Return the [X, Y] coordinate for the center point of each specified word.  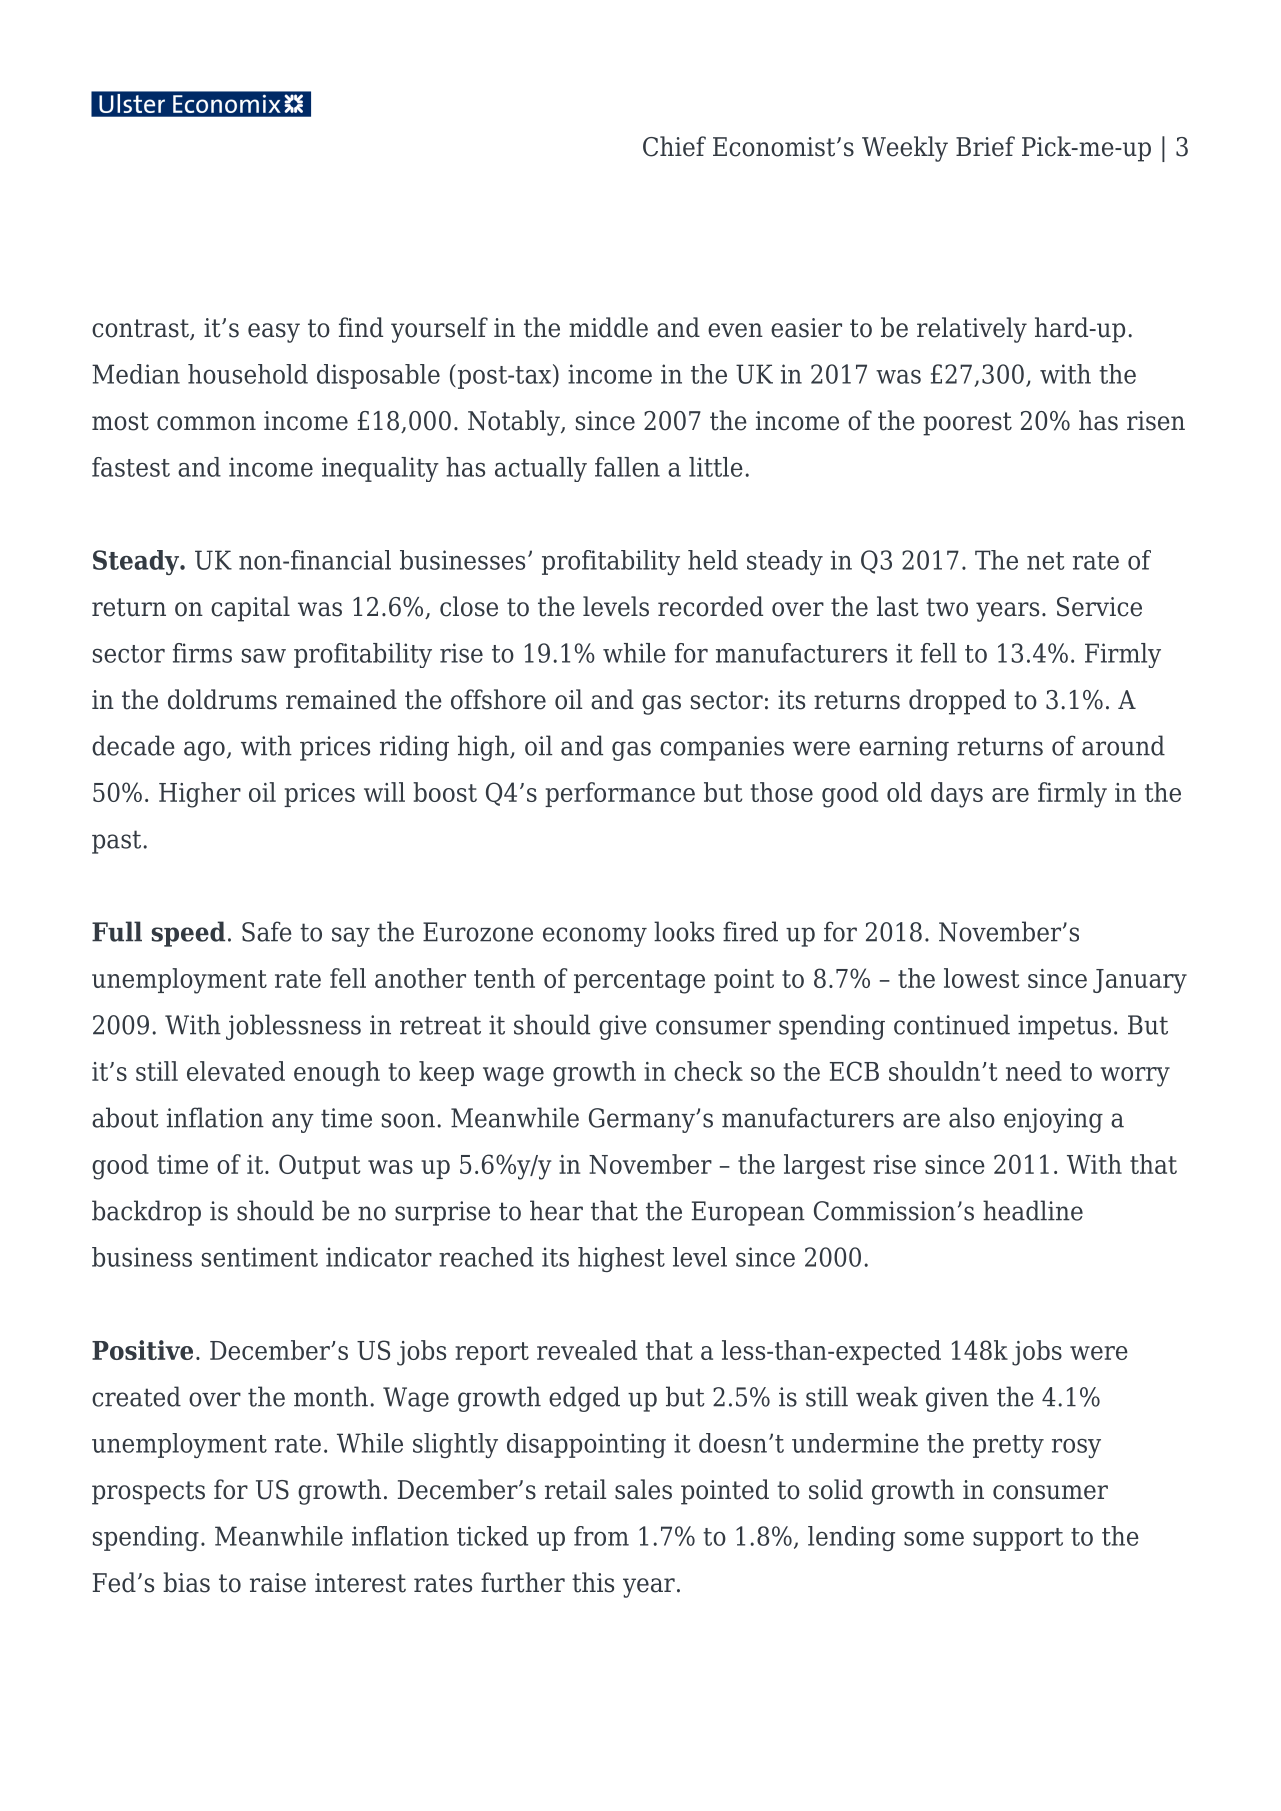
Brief [985, 146]
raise [278, 1583]
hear [556, 1210]
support [1018, 1539]
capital [250, 609]
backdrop [146, 1213]
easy [274, 333]
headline [1033, 1210]
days [957, 795]
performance [620, 794]
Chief [674, 146]
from [601, 1536]
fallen [627, 467]
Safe [267, 931]
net [1045, 561]
